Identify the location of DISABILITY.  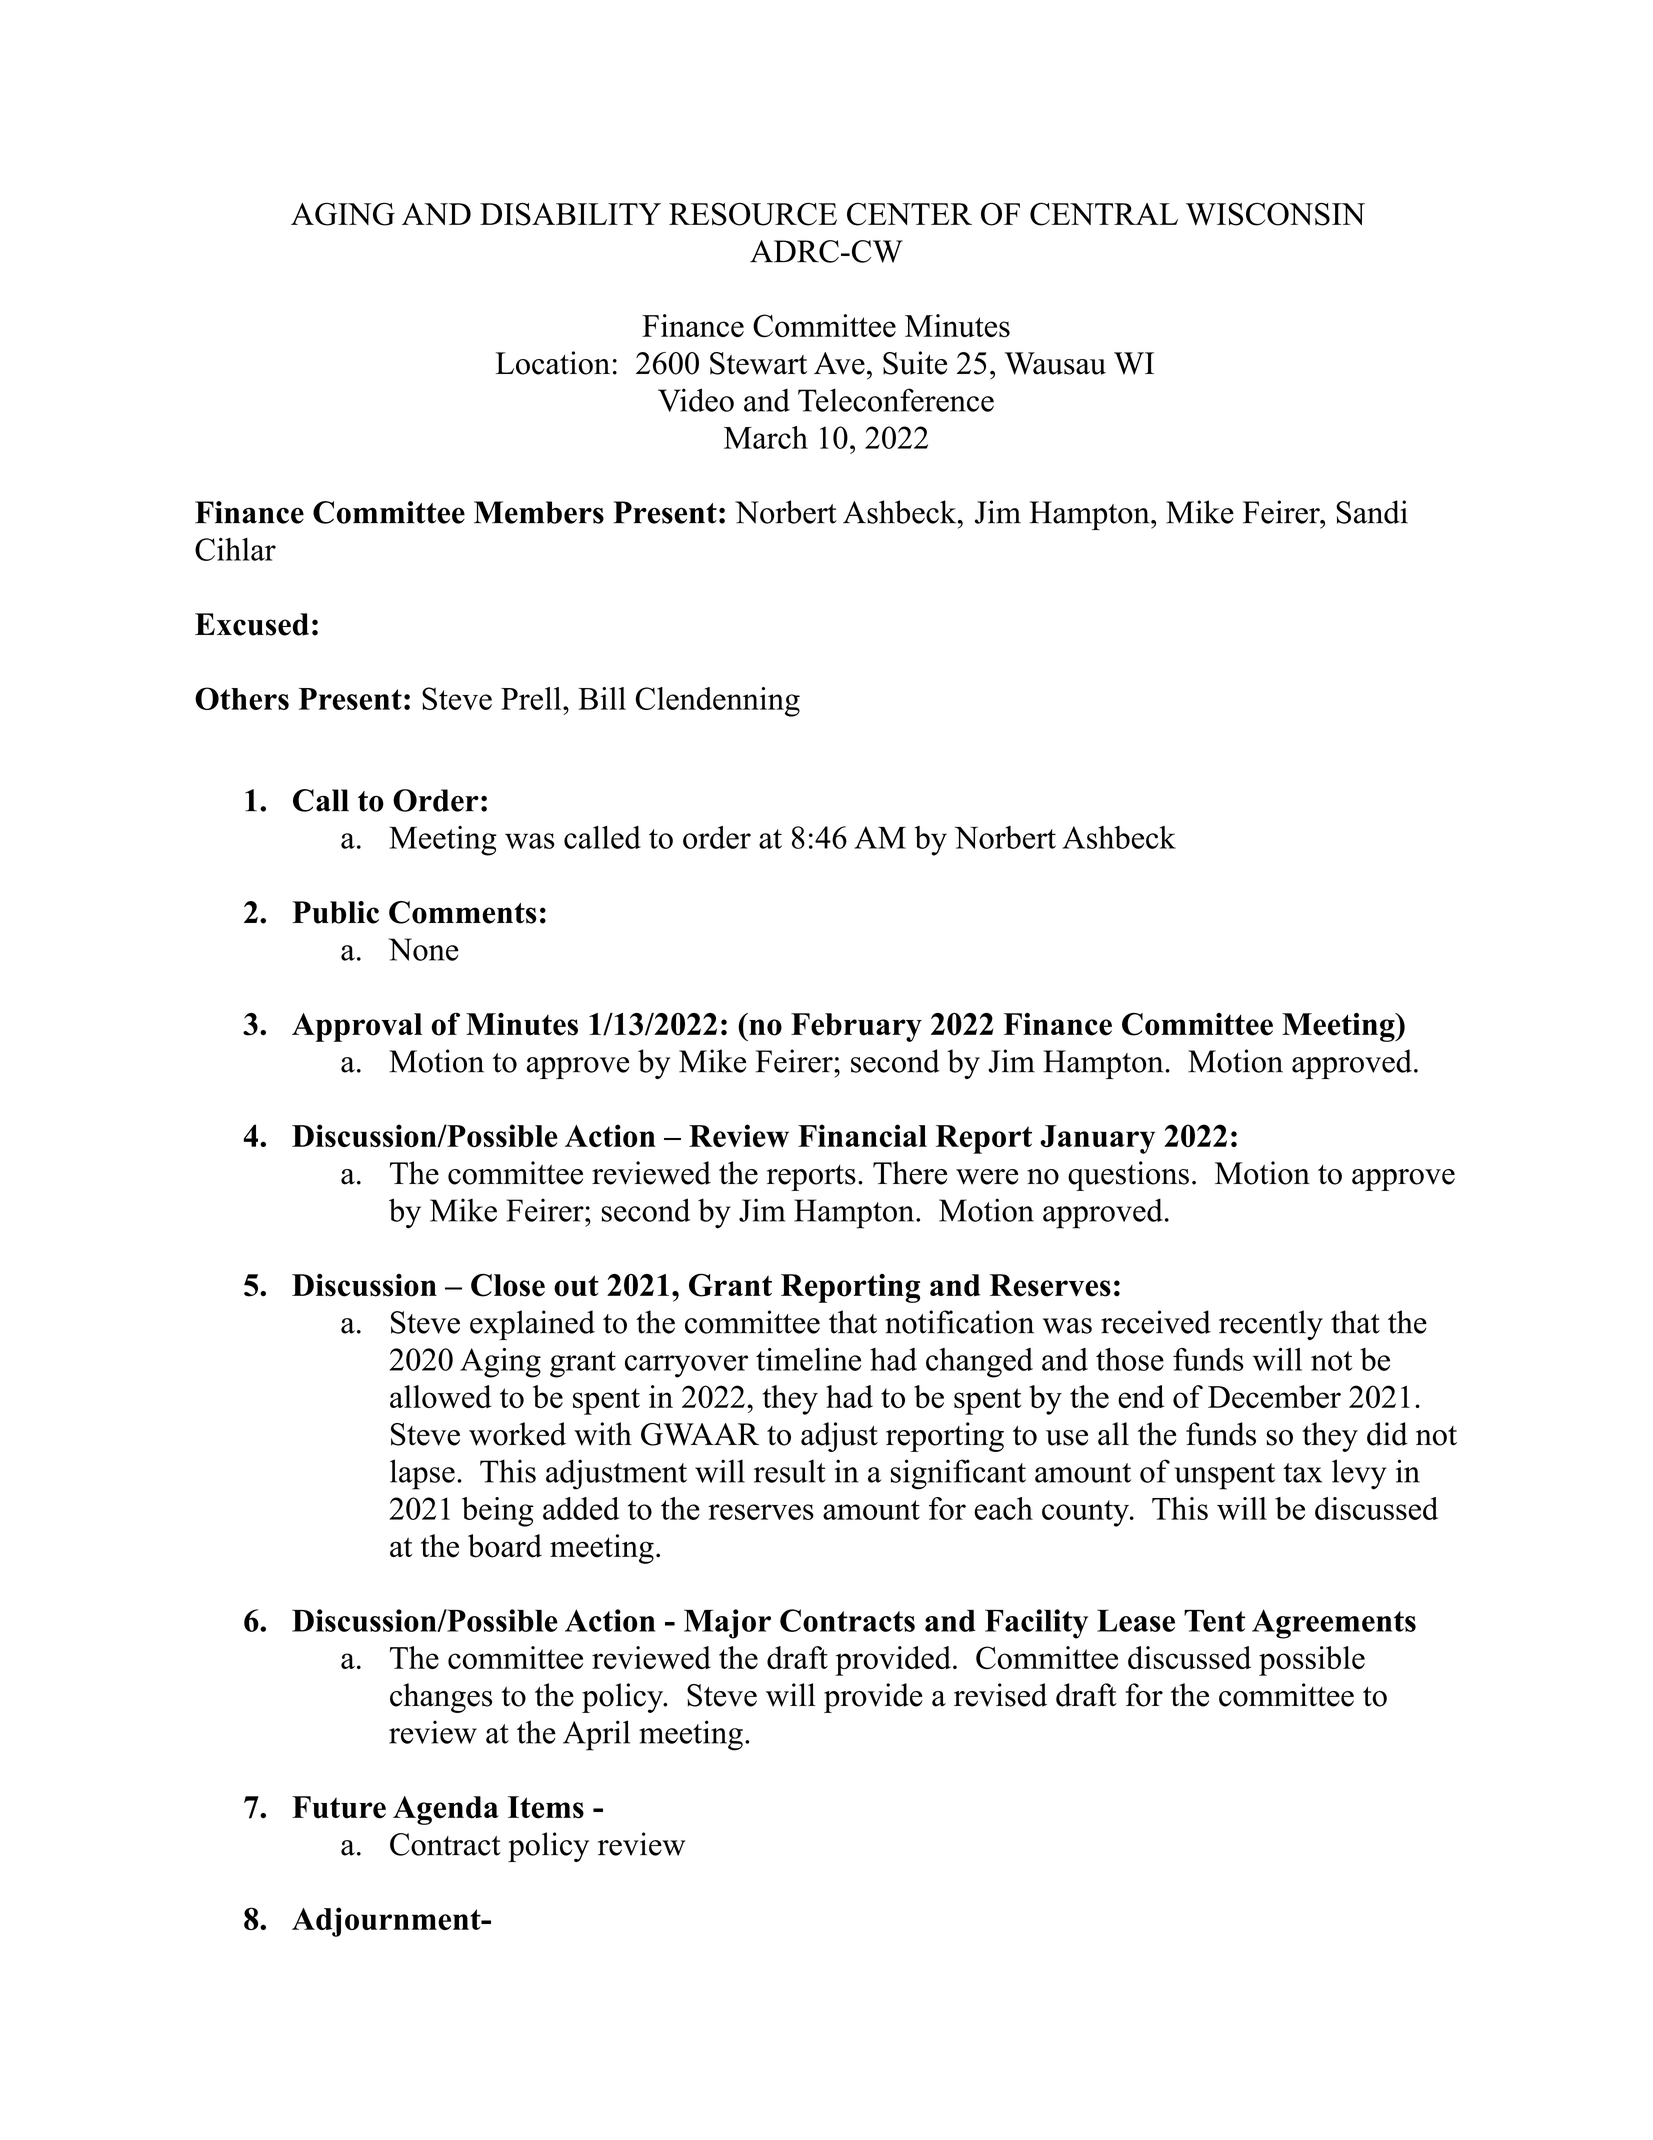
(570, 214).
